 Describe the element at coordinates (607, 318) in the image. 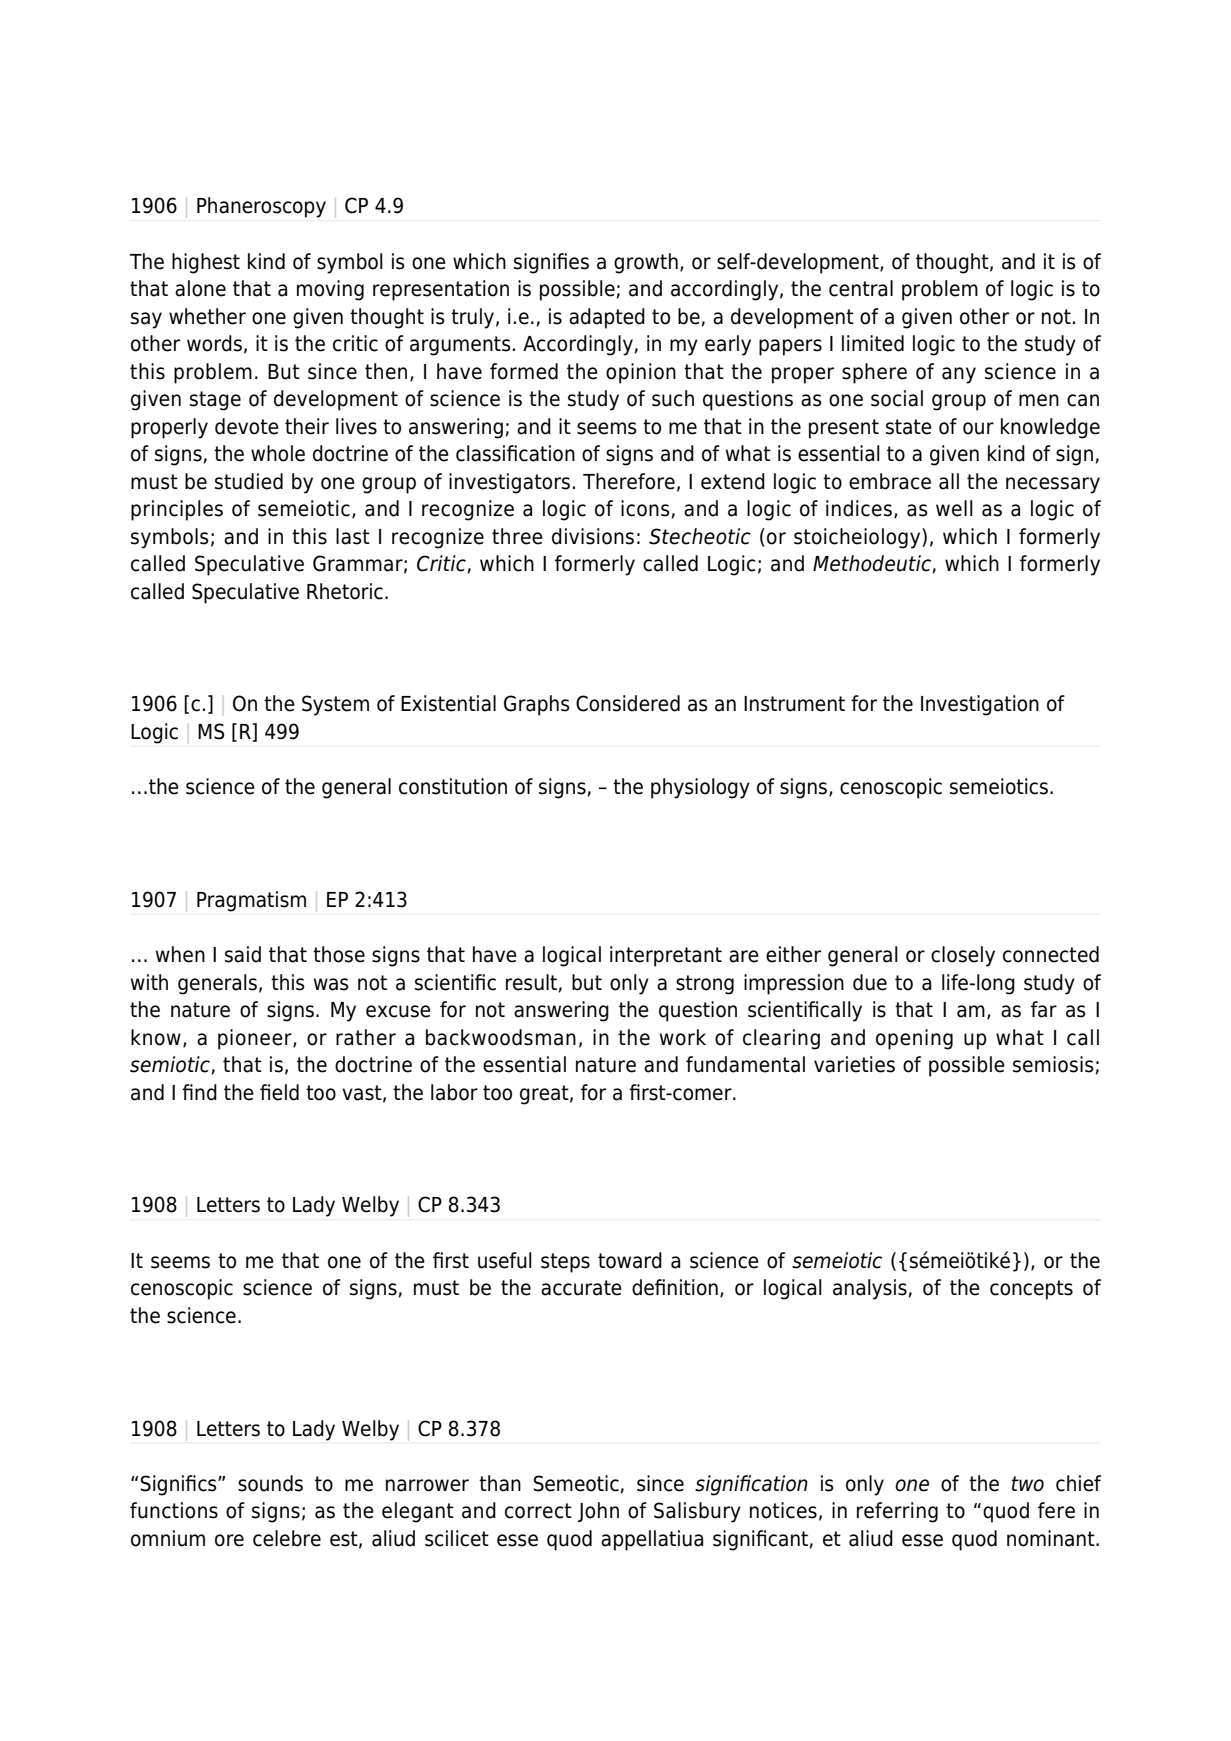

I see `adapted` at that location.
